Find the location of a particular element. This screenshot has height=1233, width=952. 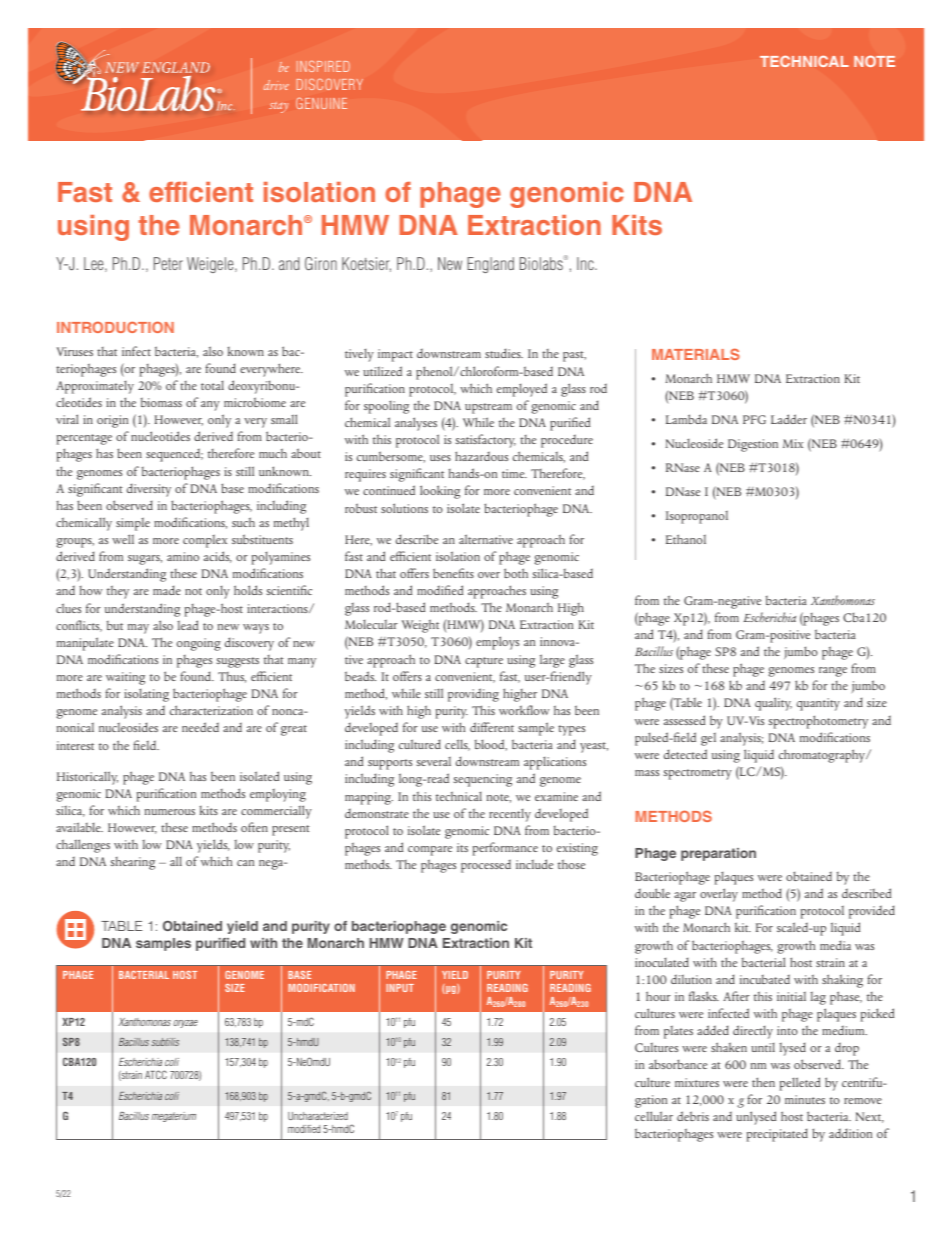

shearing is located at coordinates (132, 863).
